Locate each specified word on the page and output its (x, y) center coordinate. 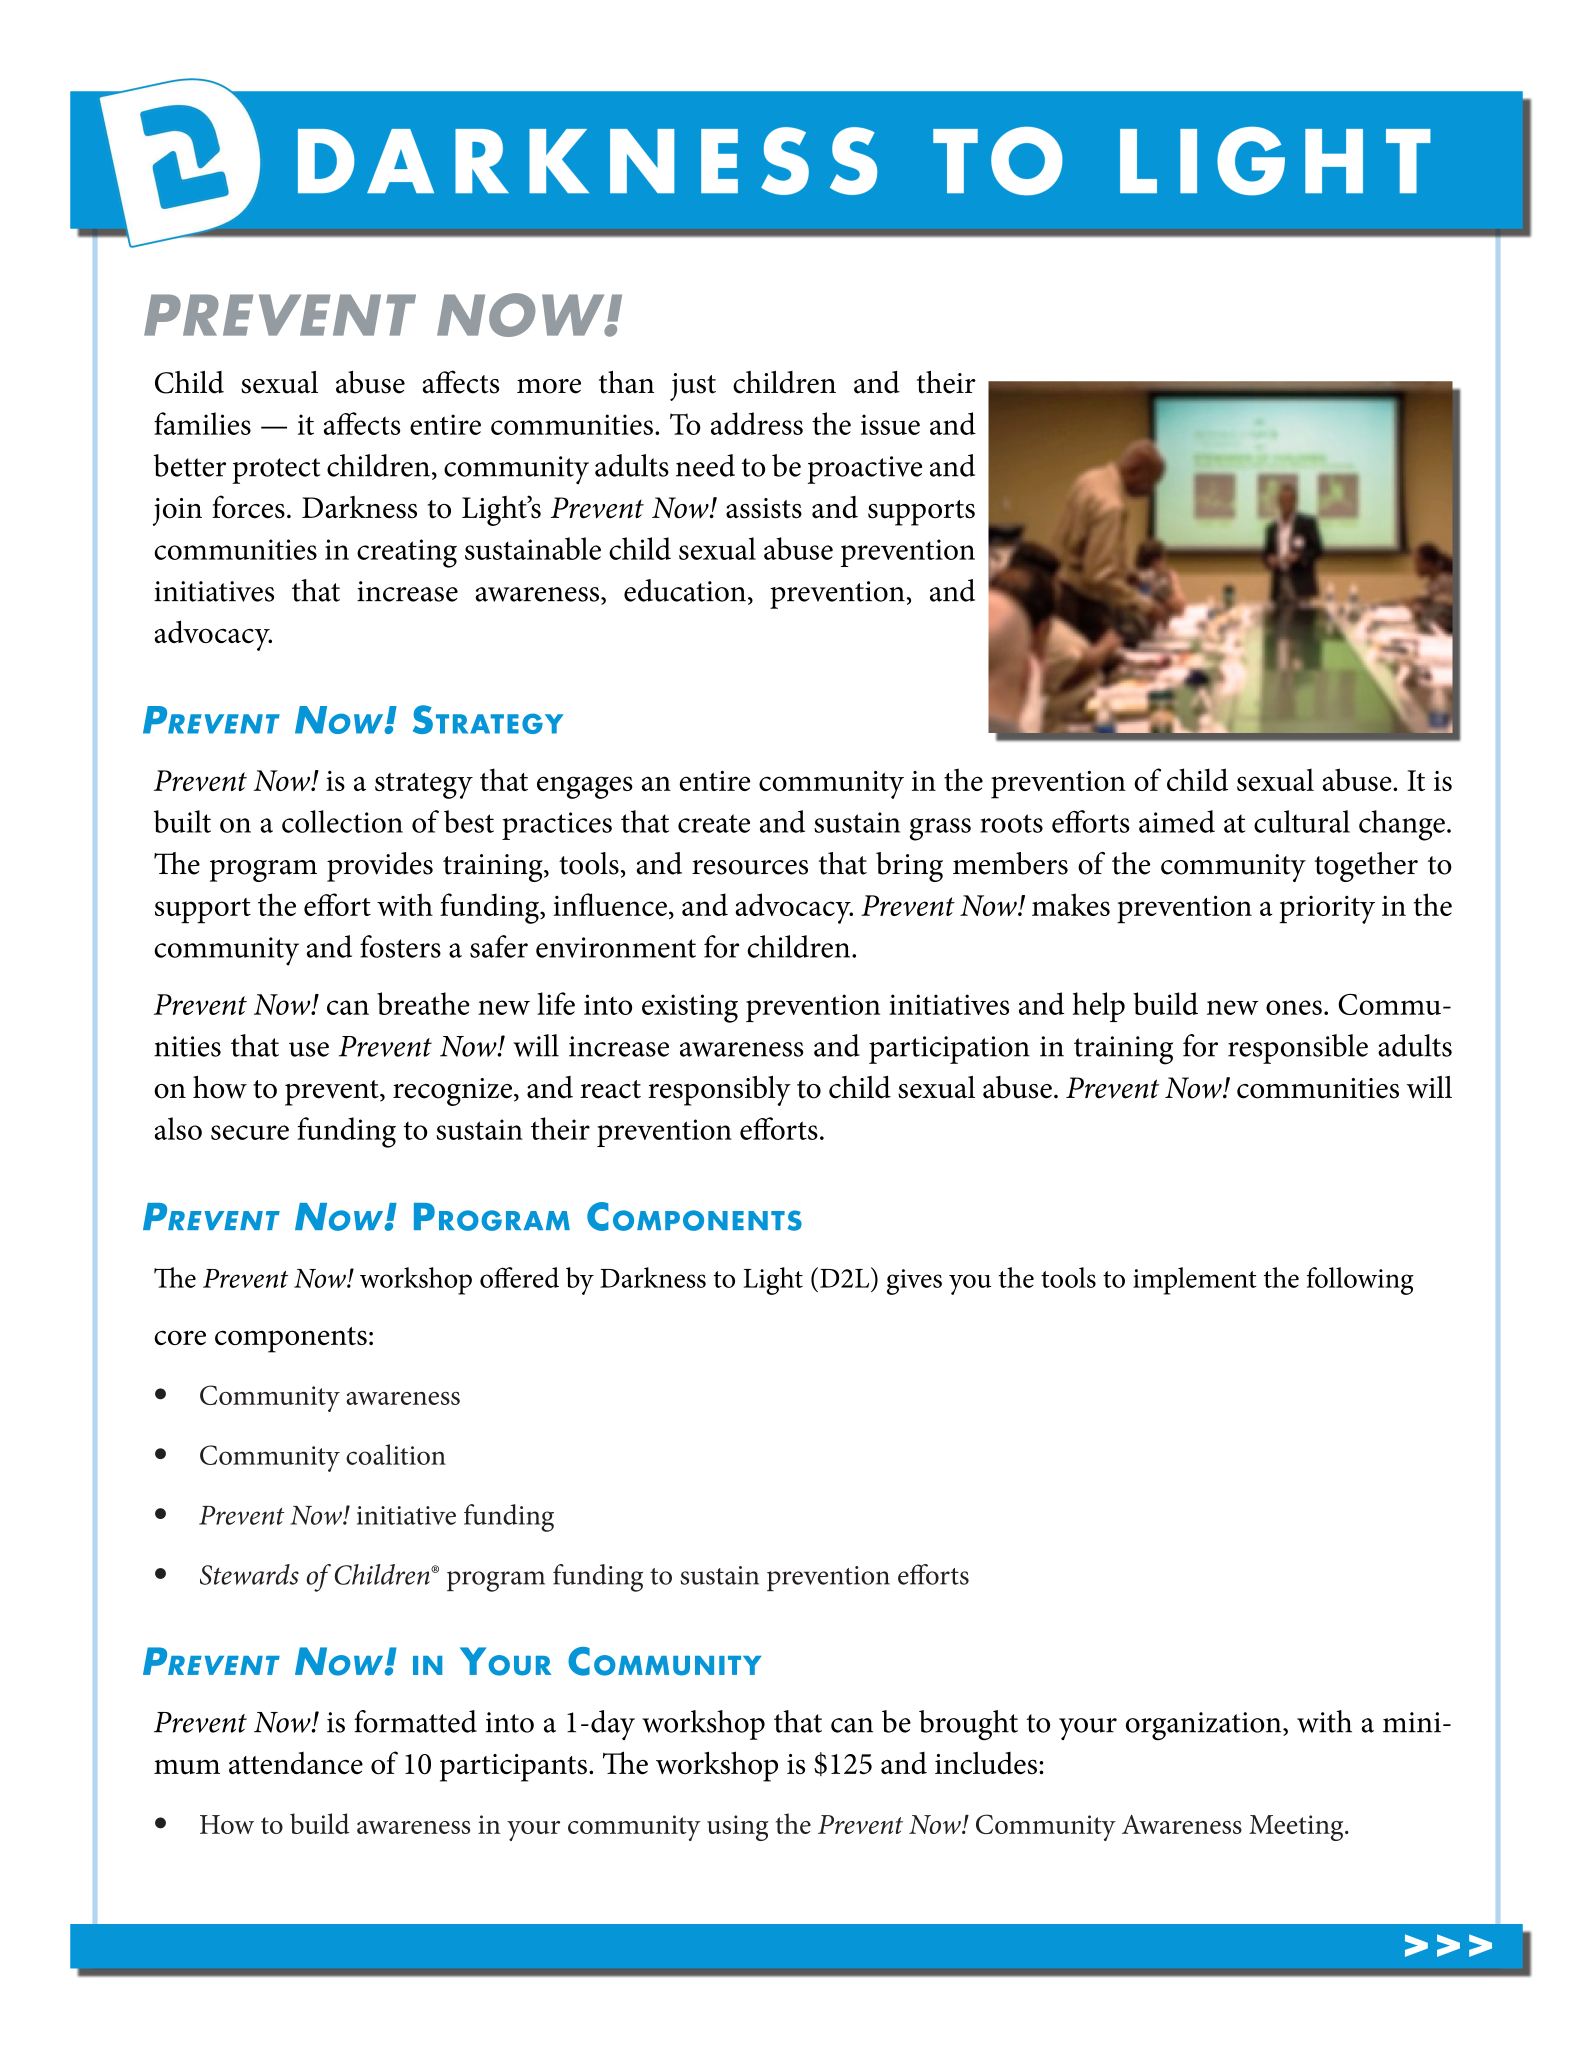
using (738, 1828)
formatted (415, 1721)
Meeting (1297, 1828)
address (757, 423)
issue (890, 424)
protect (276, 471)
